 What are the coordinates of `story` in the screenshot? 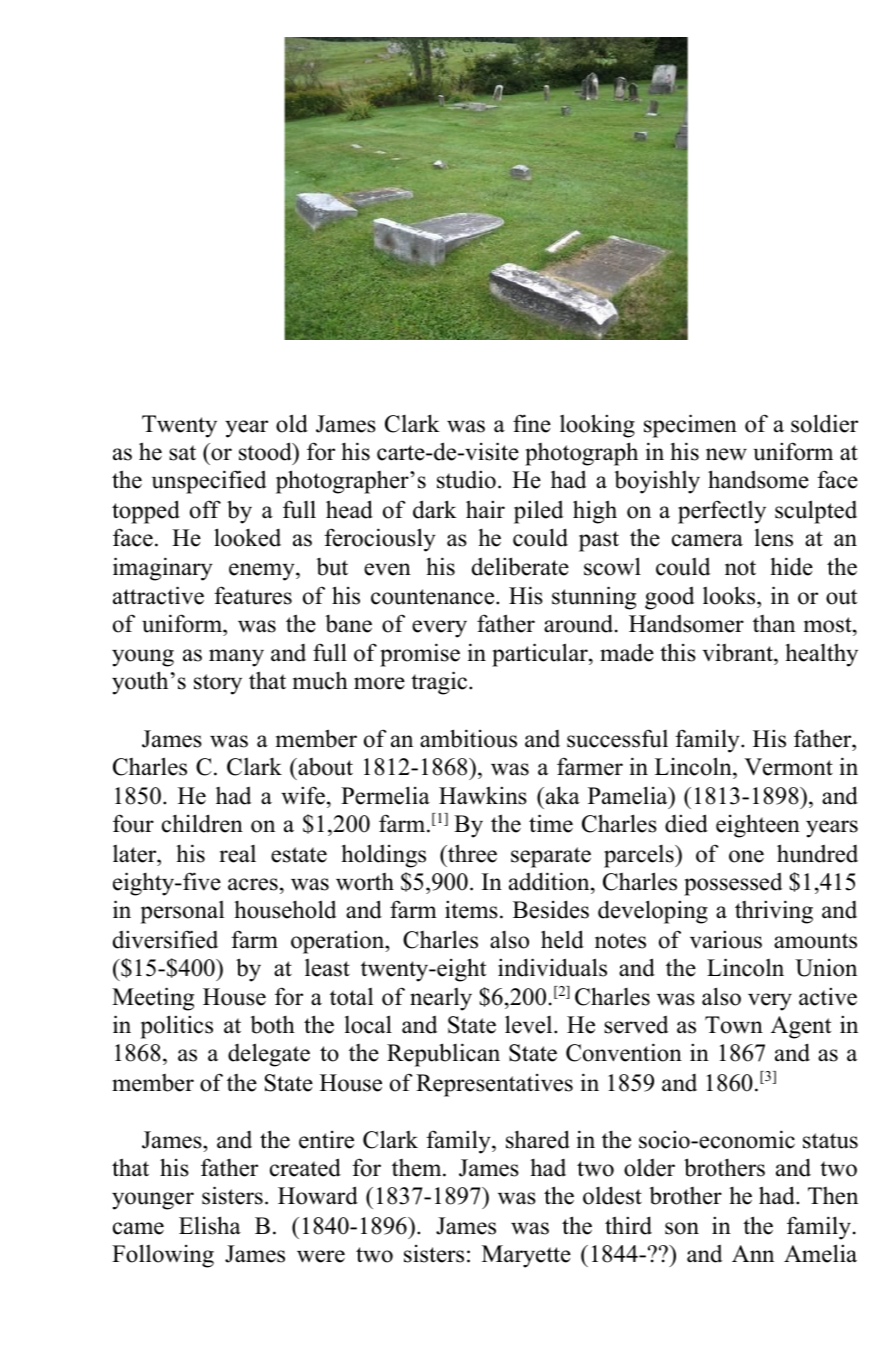 It's located at (218, 684).
